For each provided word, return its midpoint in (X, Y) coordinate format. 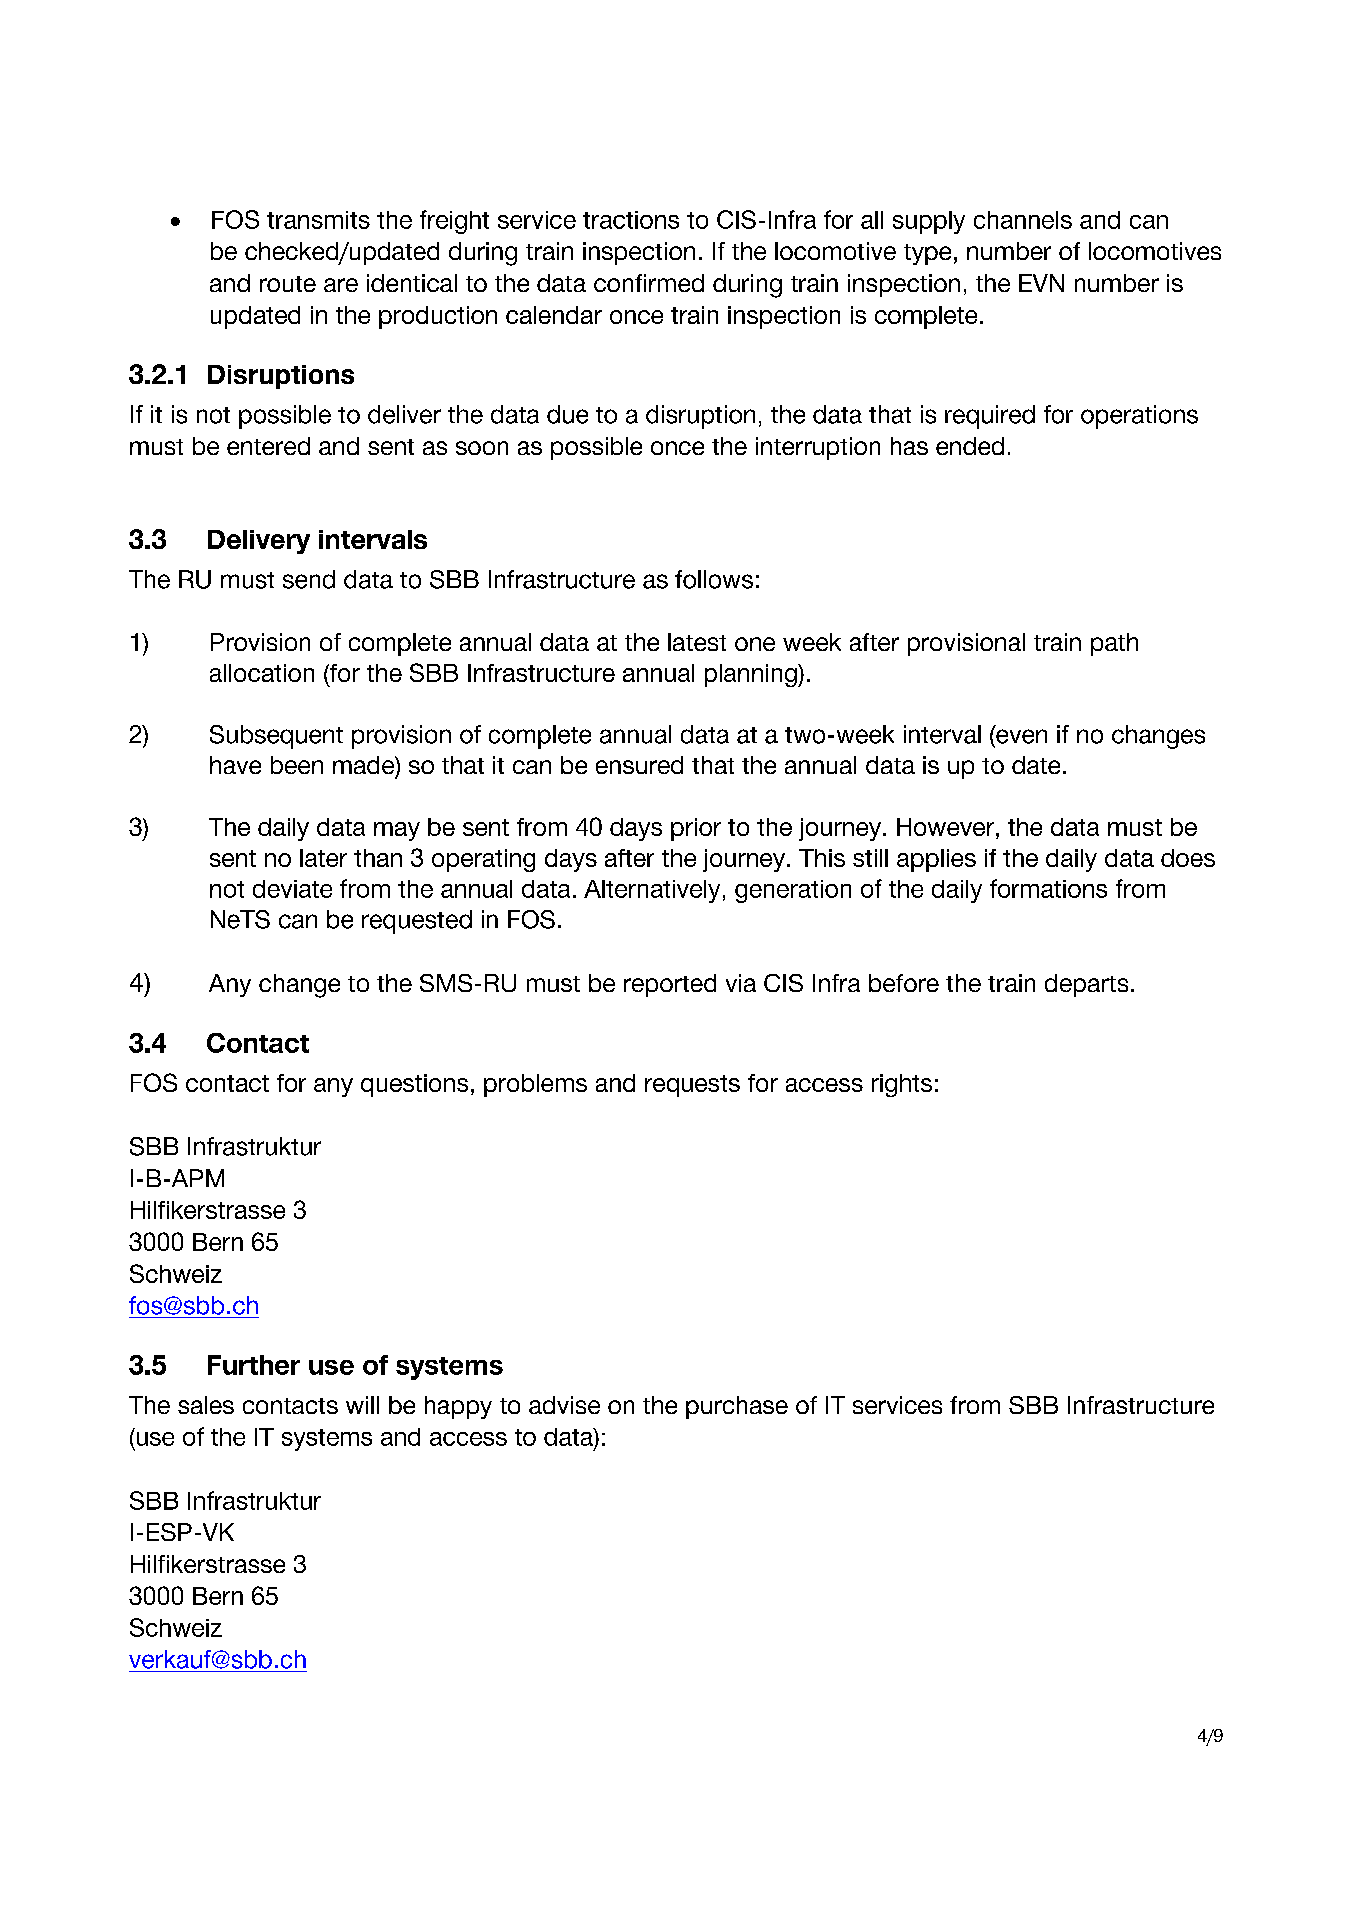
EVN (1041, 283)
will (362, 1405)
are (341, 285)
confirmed (649, 283)
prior (696, 829)
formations (1048, 888)
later (323, 858)
